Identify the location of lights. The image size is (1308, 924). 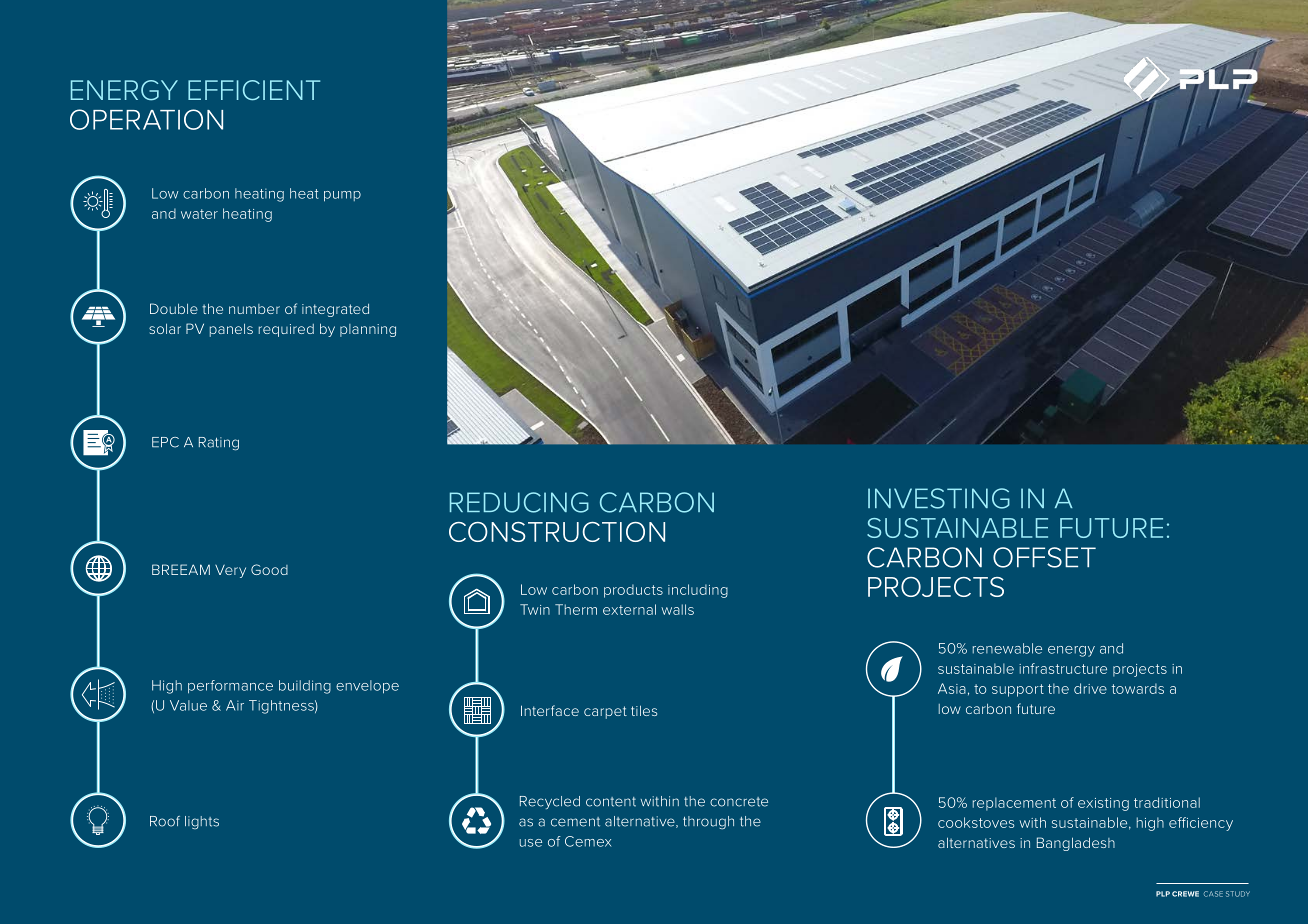
(202, 822).
